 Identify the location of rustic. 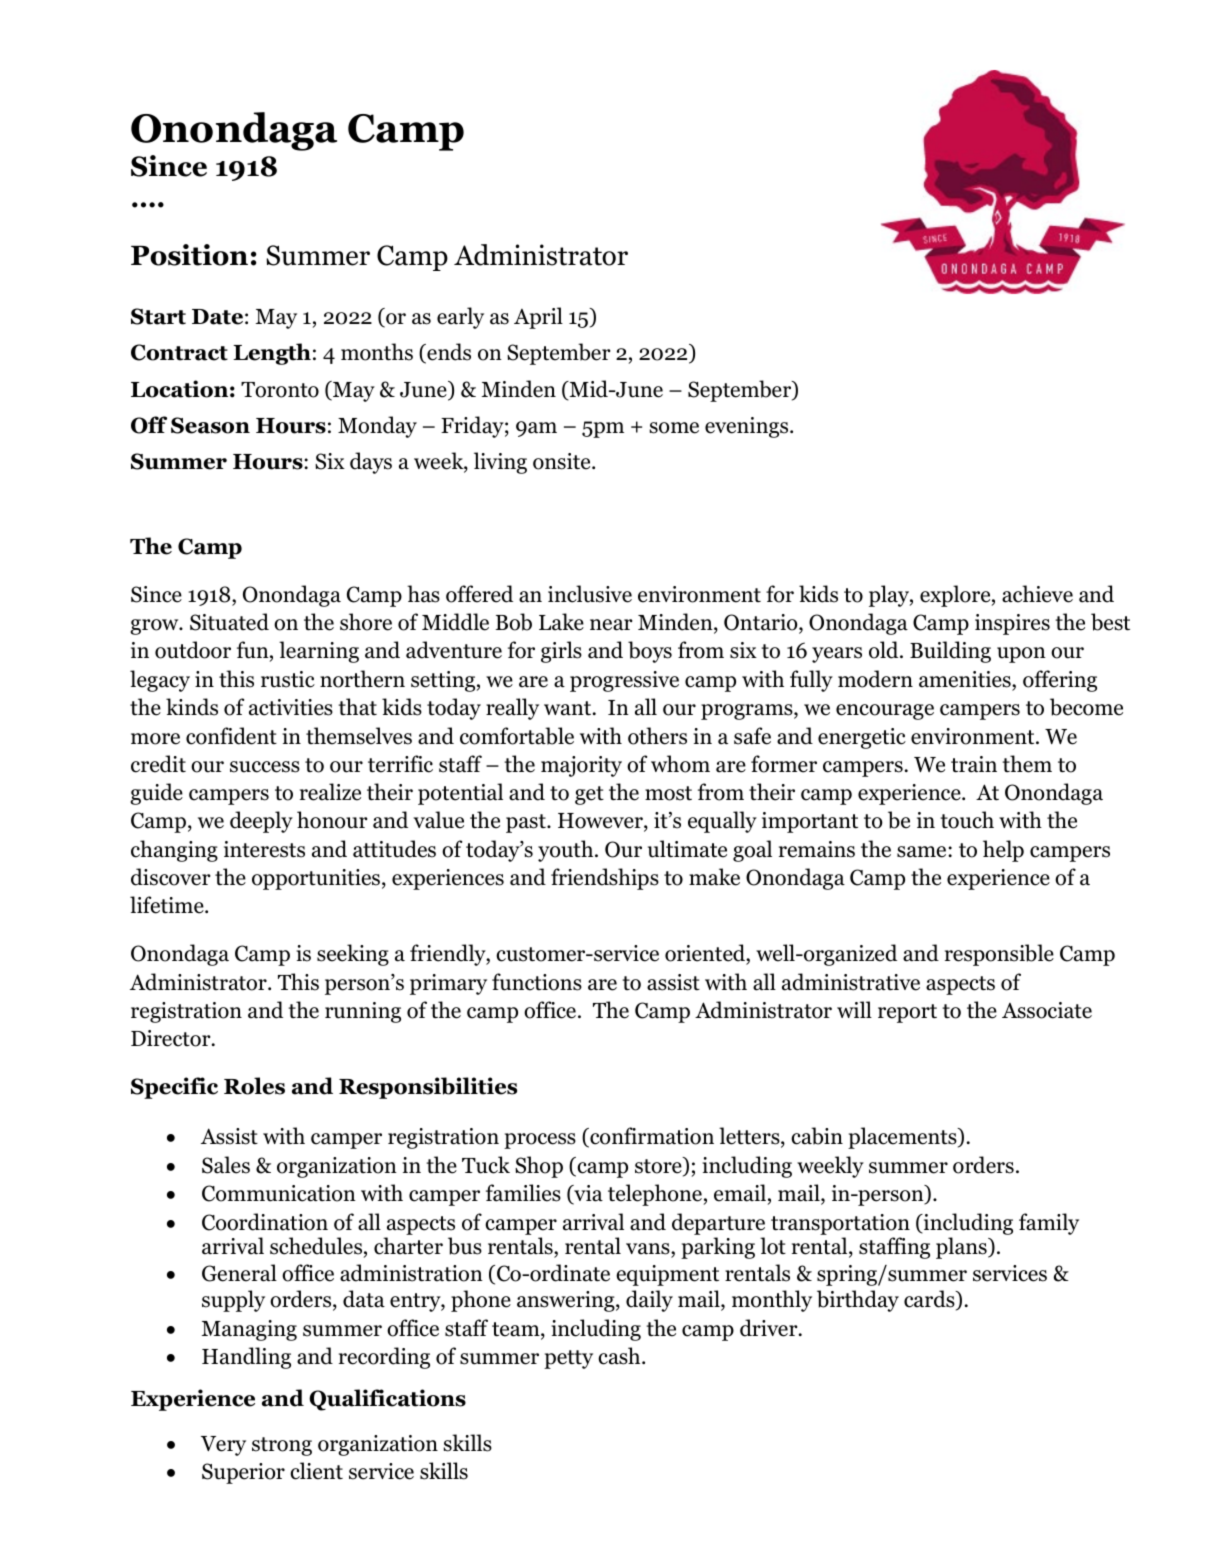
(288, 679).
